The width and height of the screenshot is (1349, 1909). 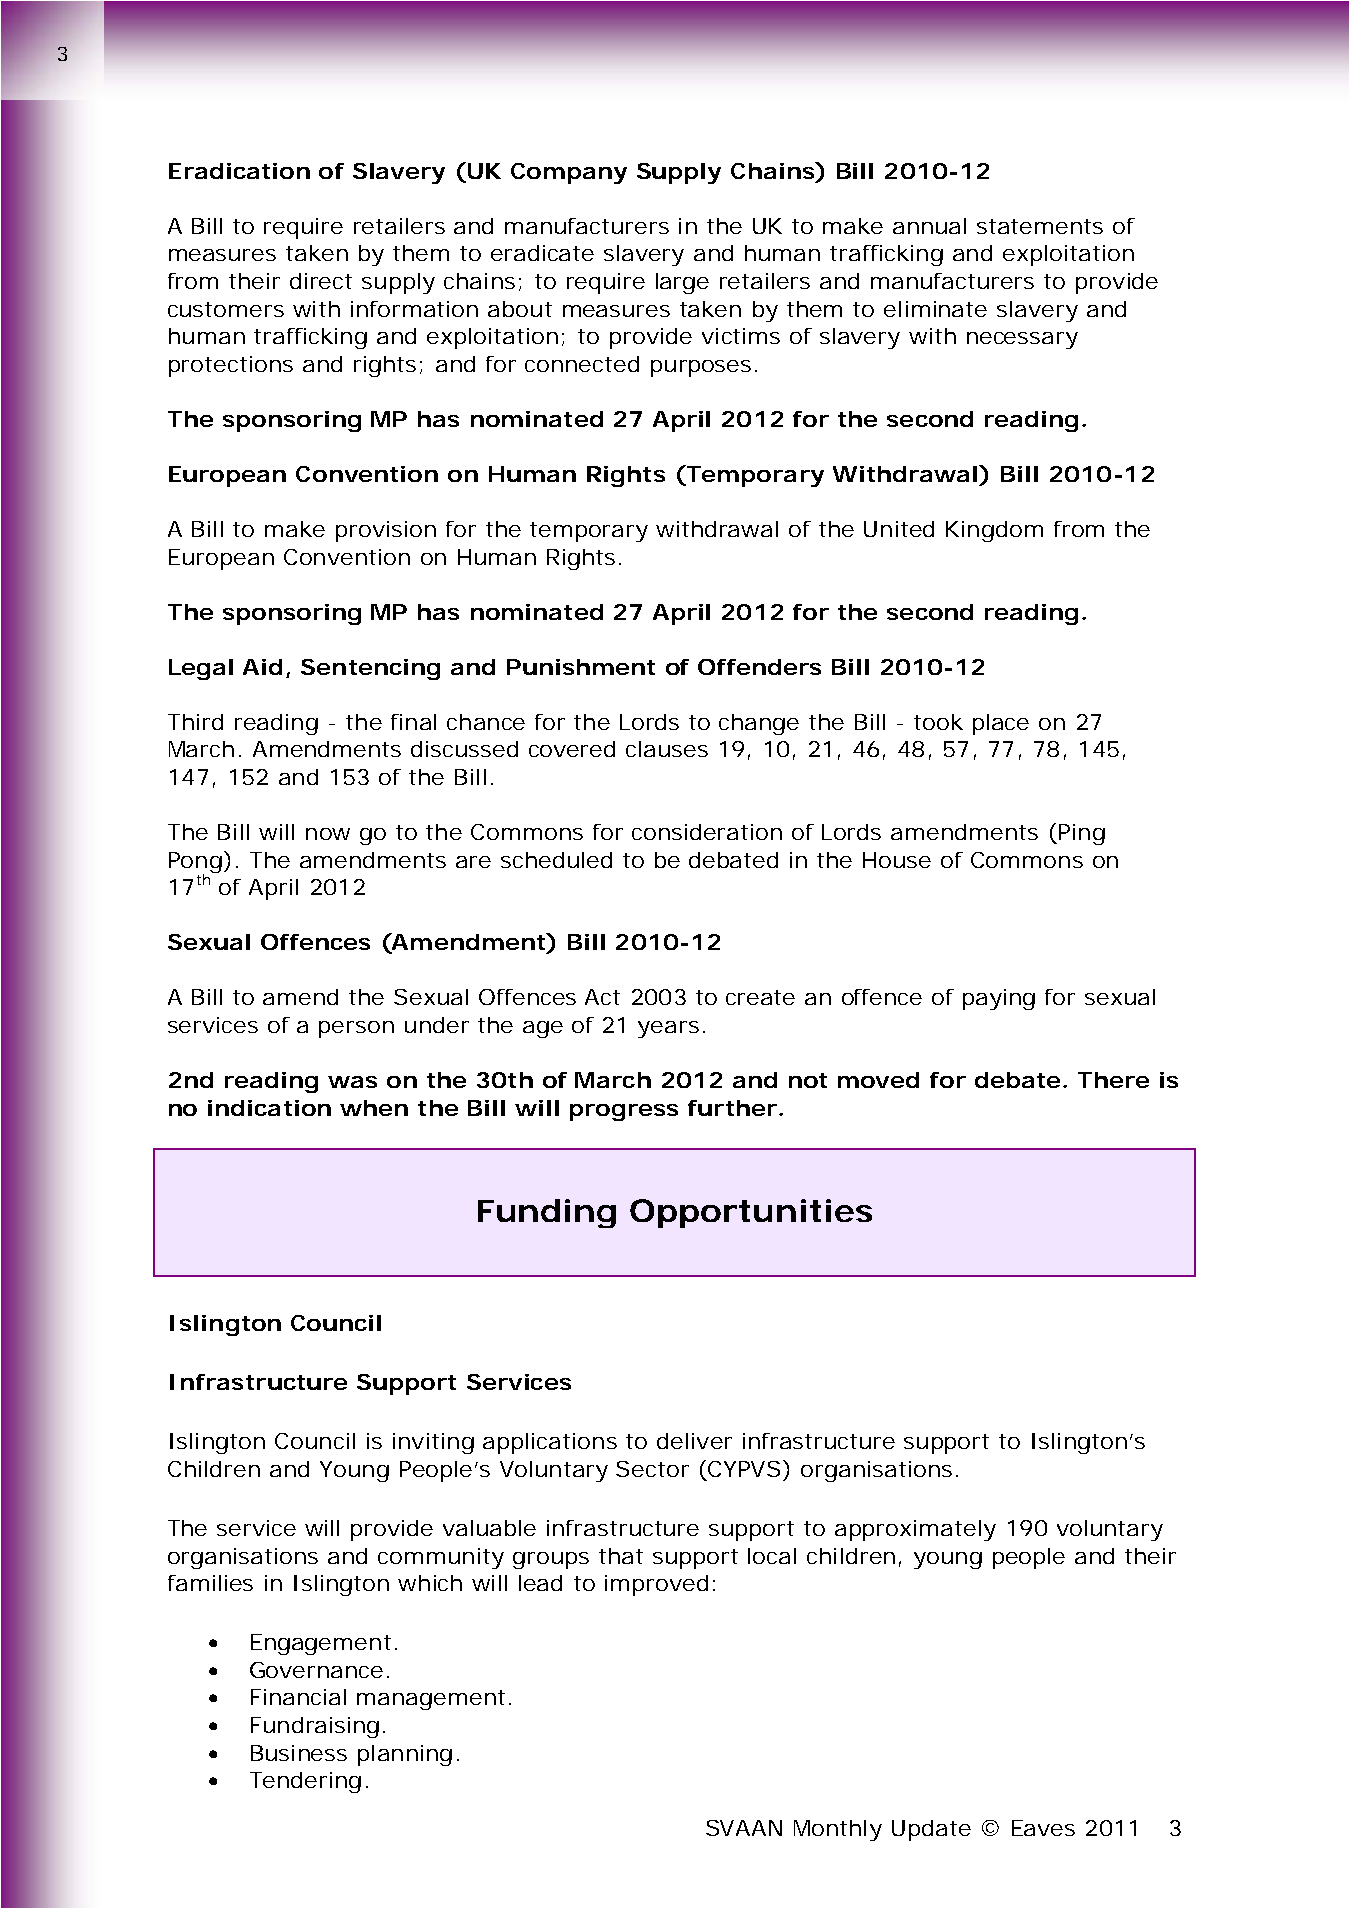 I want to click on direct, so click(x=321, y=281).
